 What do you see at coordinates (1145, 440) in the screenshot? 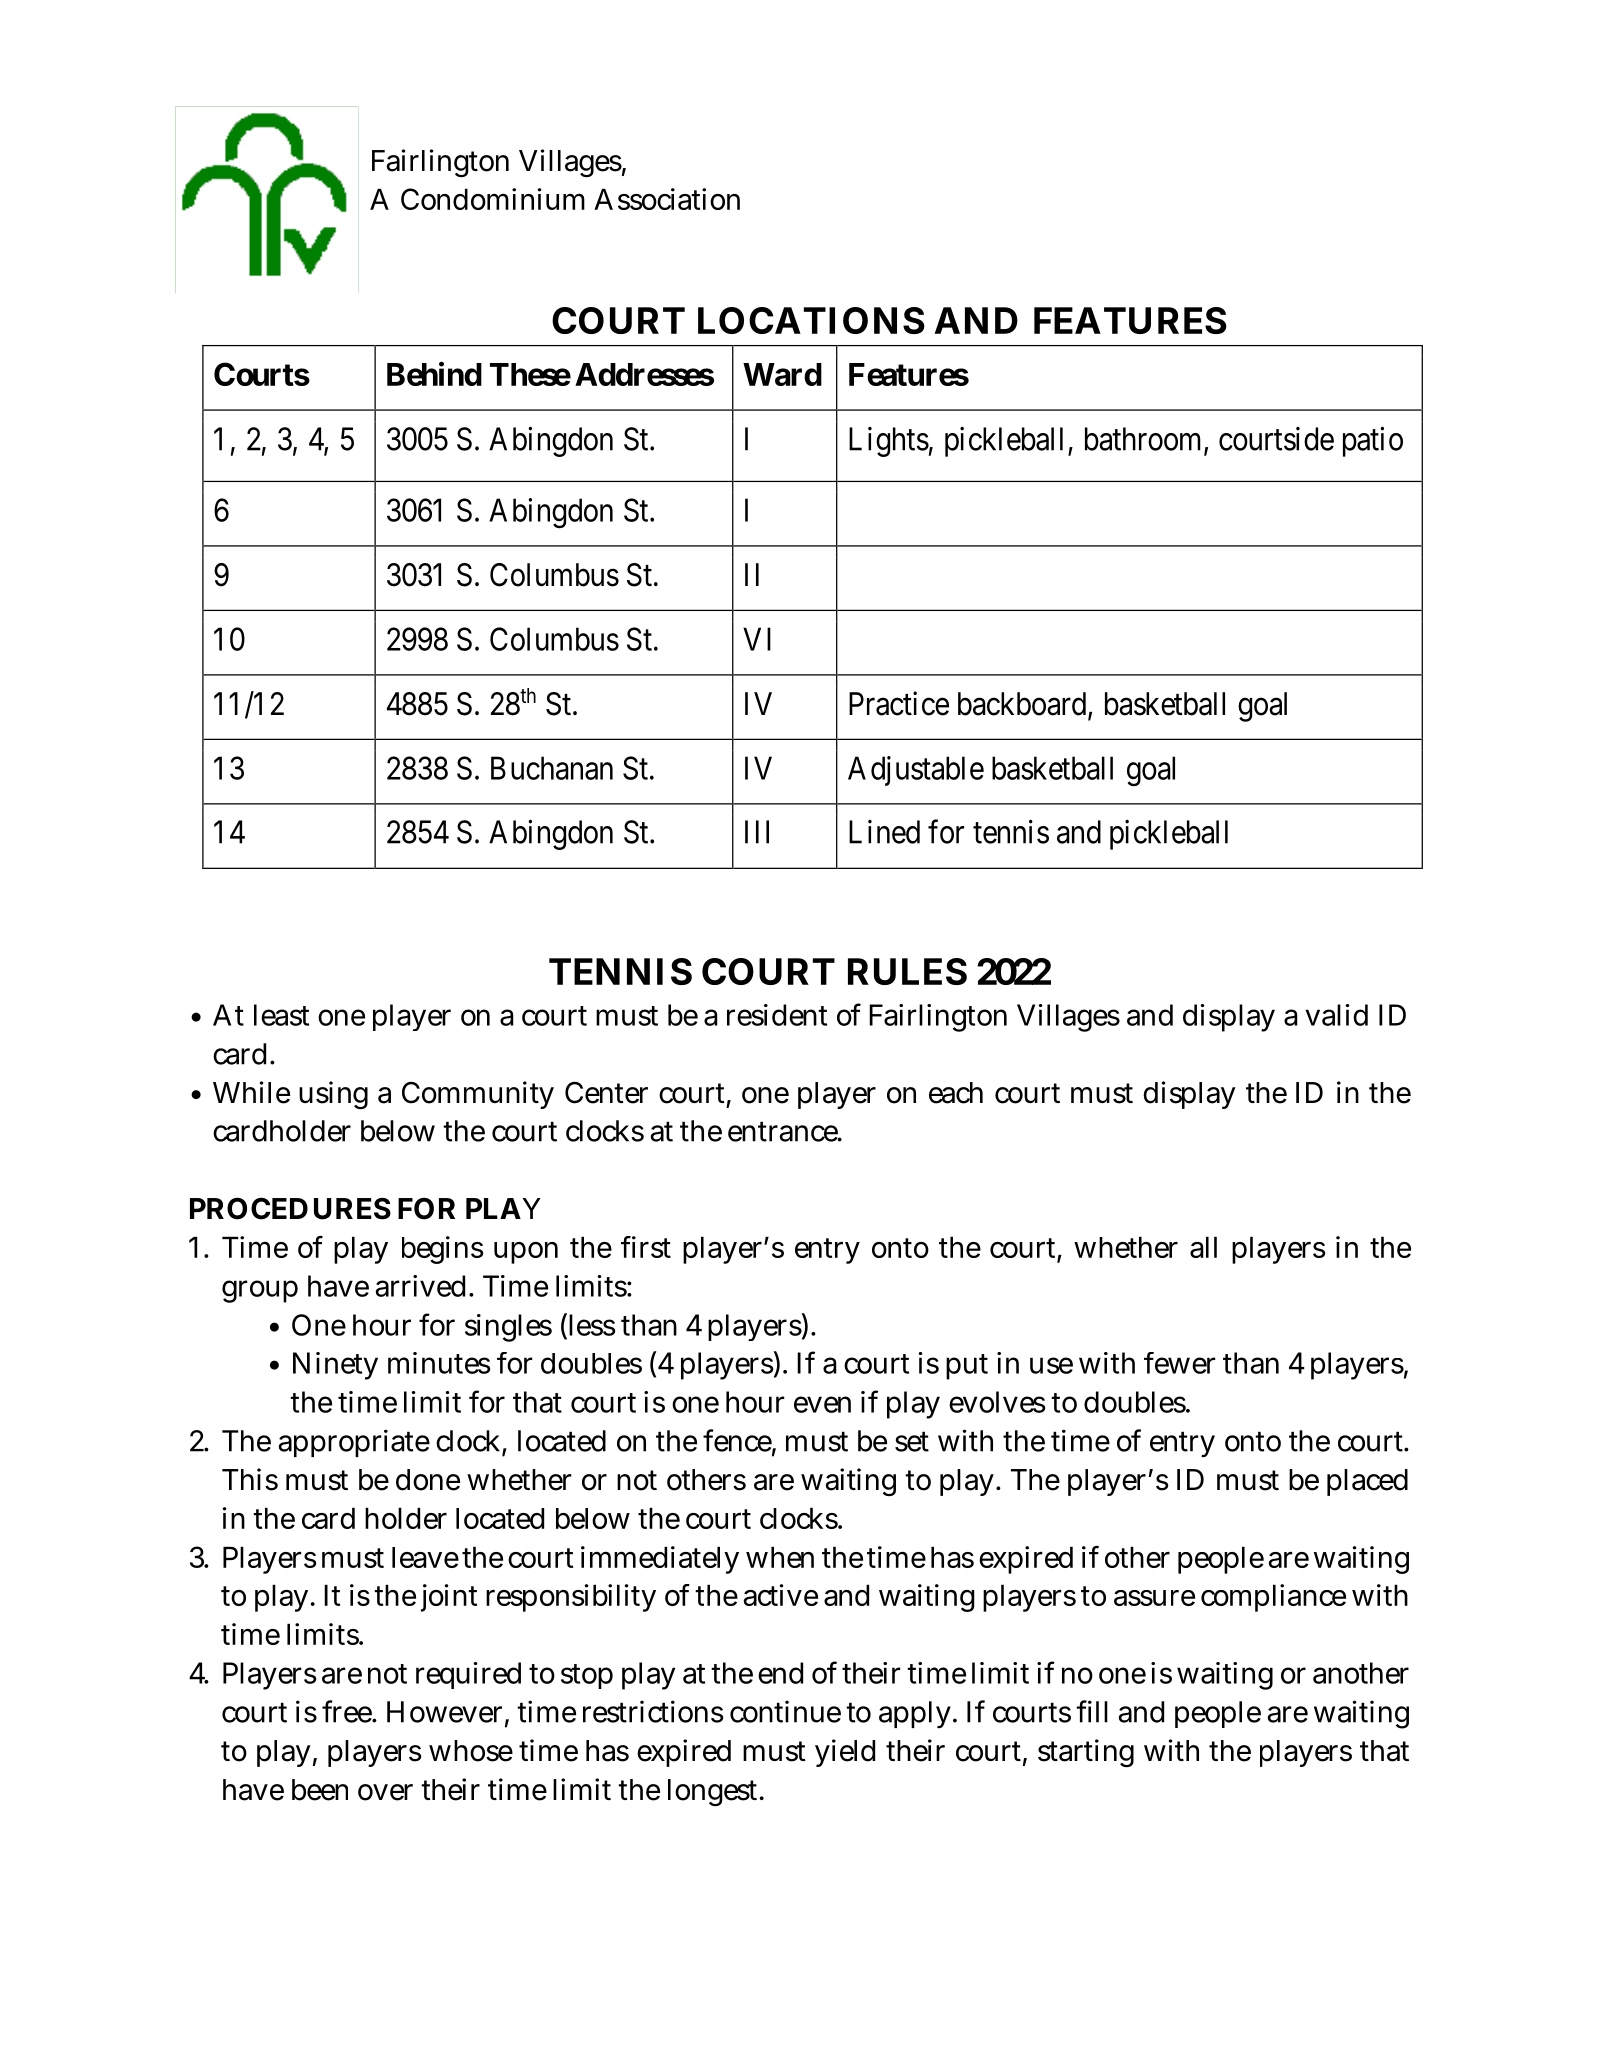
I see `bathroom` at bounding box center [1145, 440].
